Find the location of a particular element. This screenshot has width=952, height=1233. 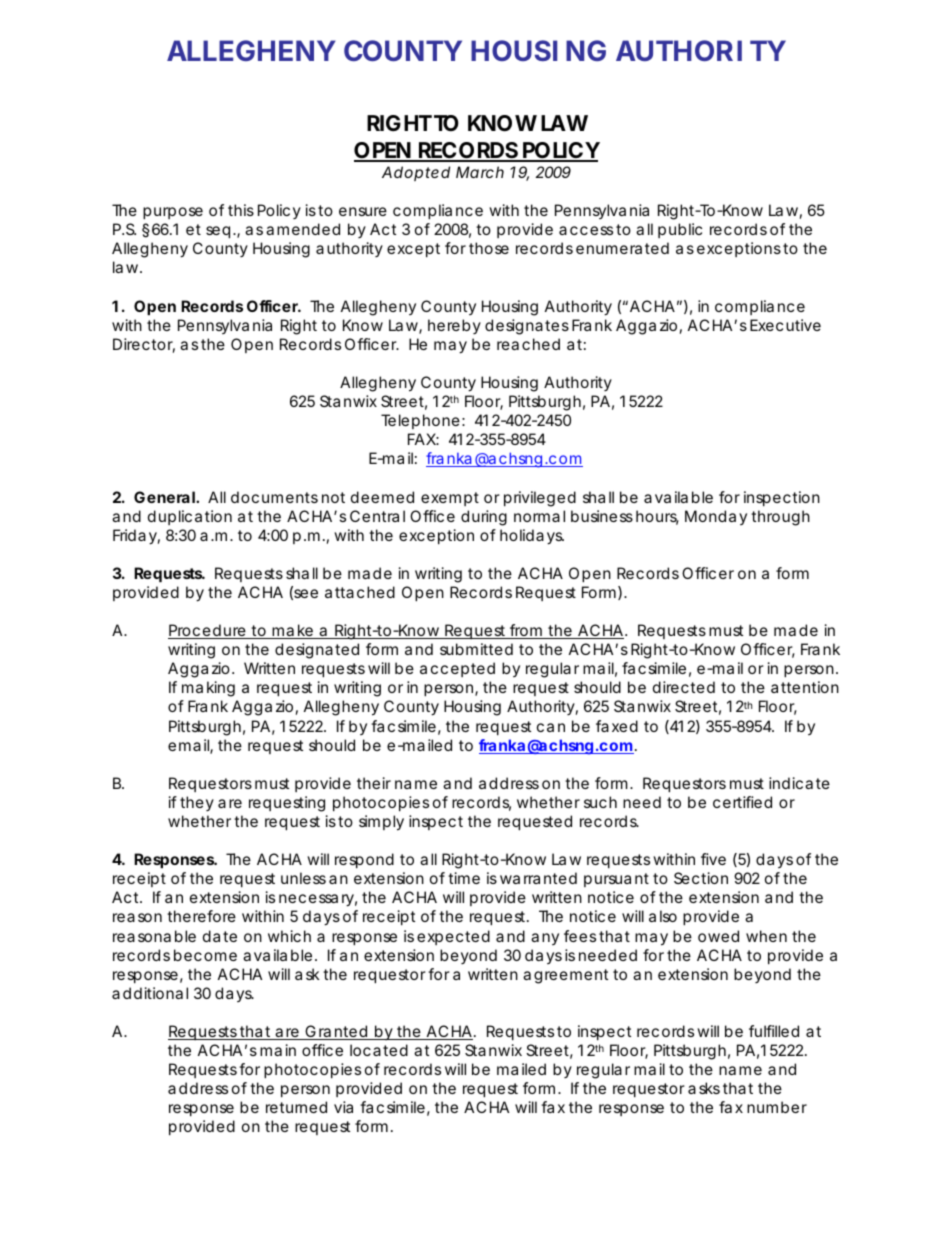

main is located at coordinates (278, 1050).
